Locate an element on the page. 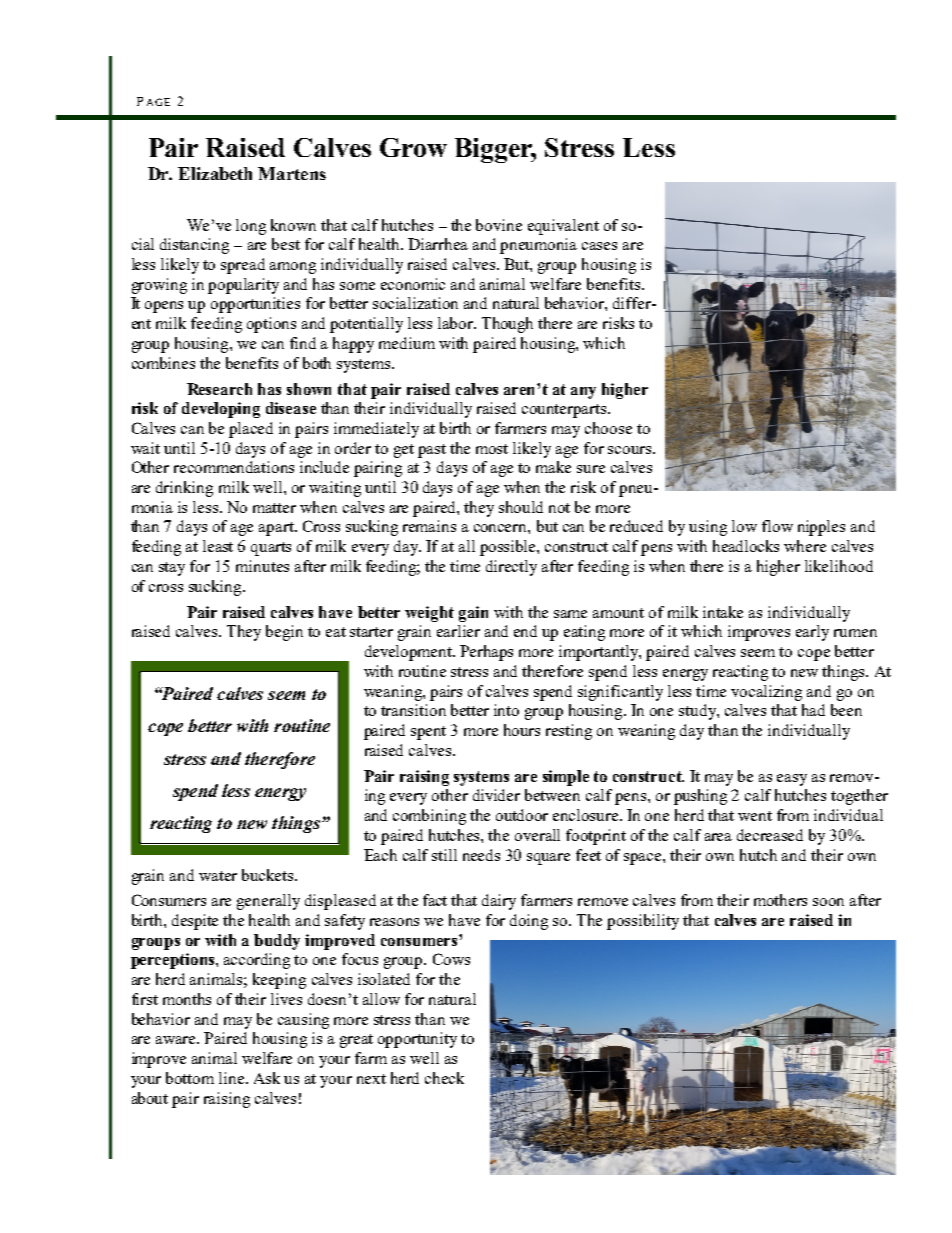 This document has height=1233, width=952. water is located at coordinates (218, 876).
